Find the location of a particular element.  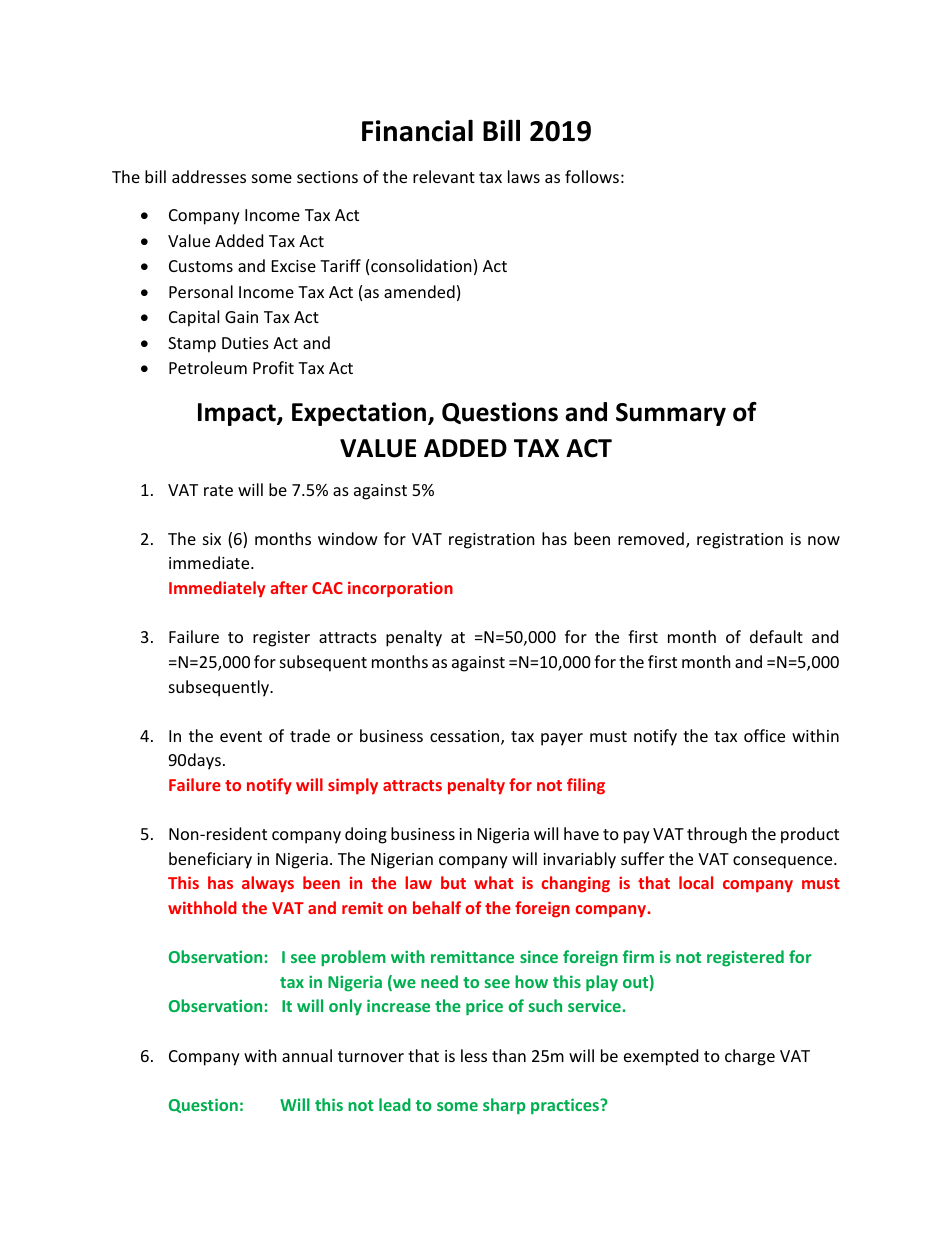

follows is located at coordinates (592, 176).
